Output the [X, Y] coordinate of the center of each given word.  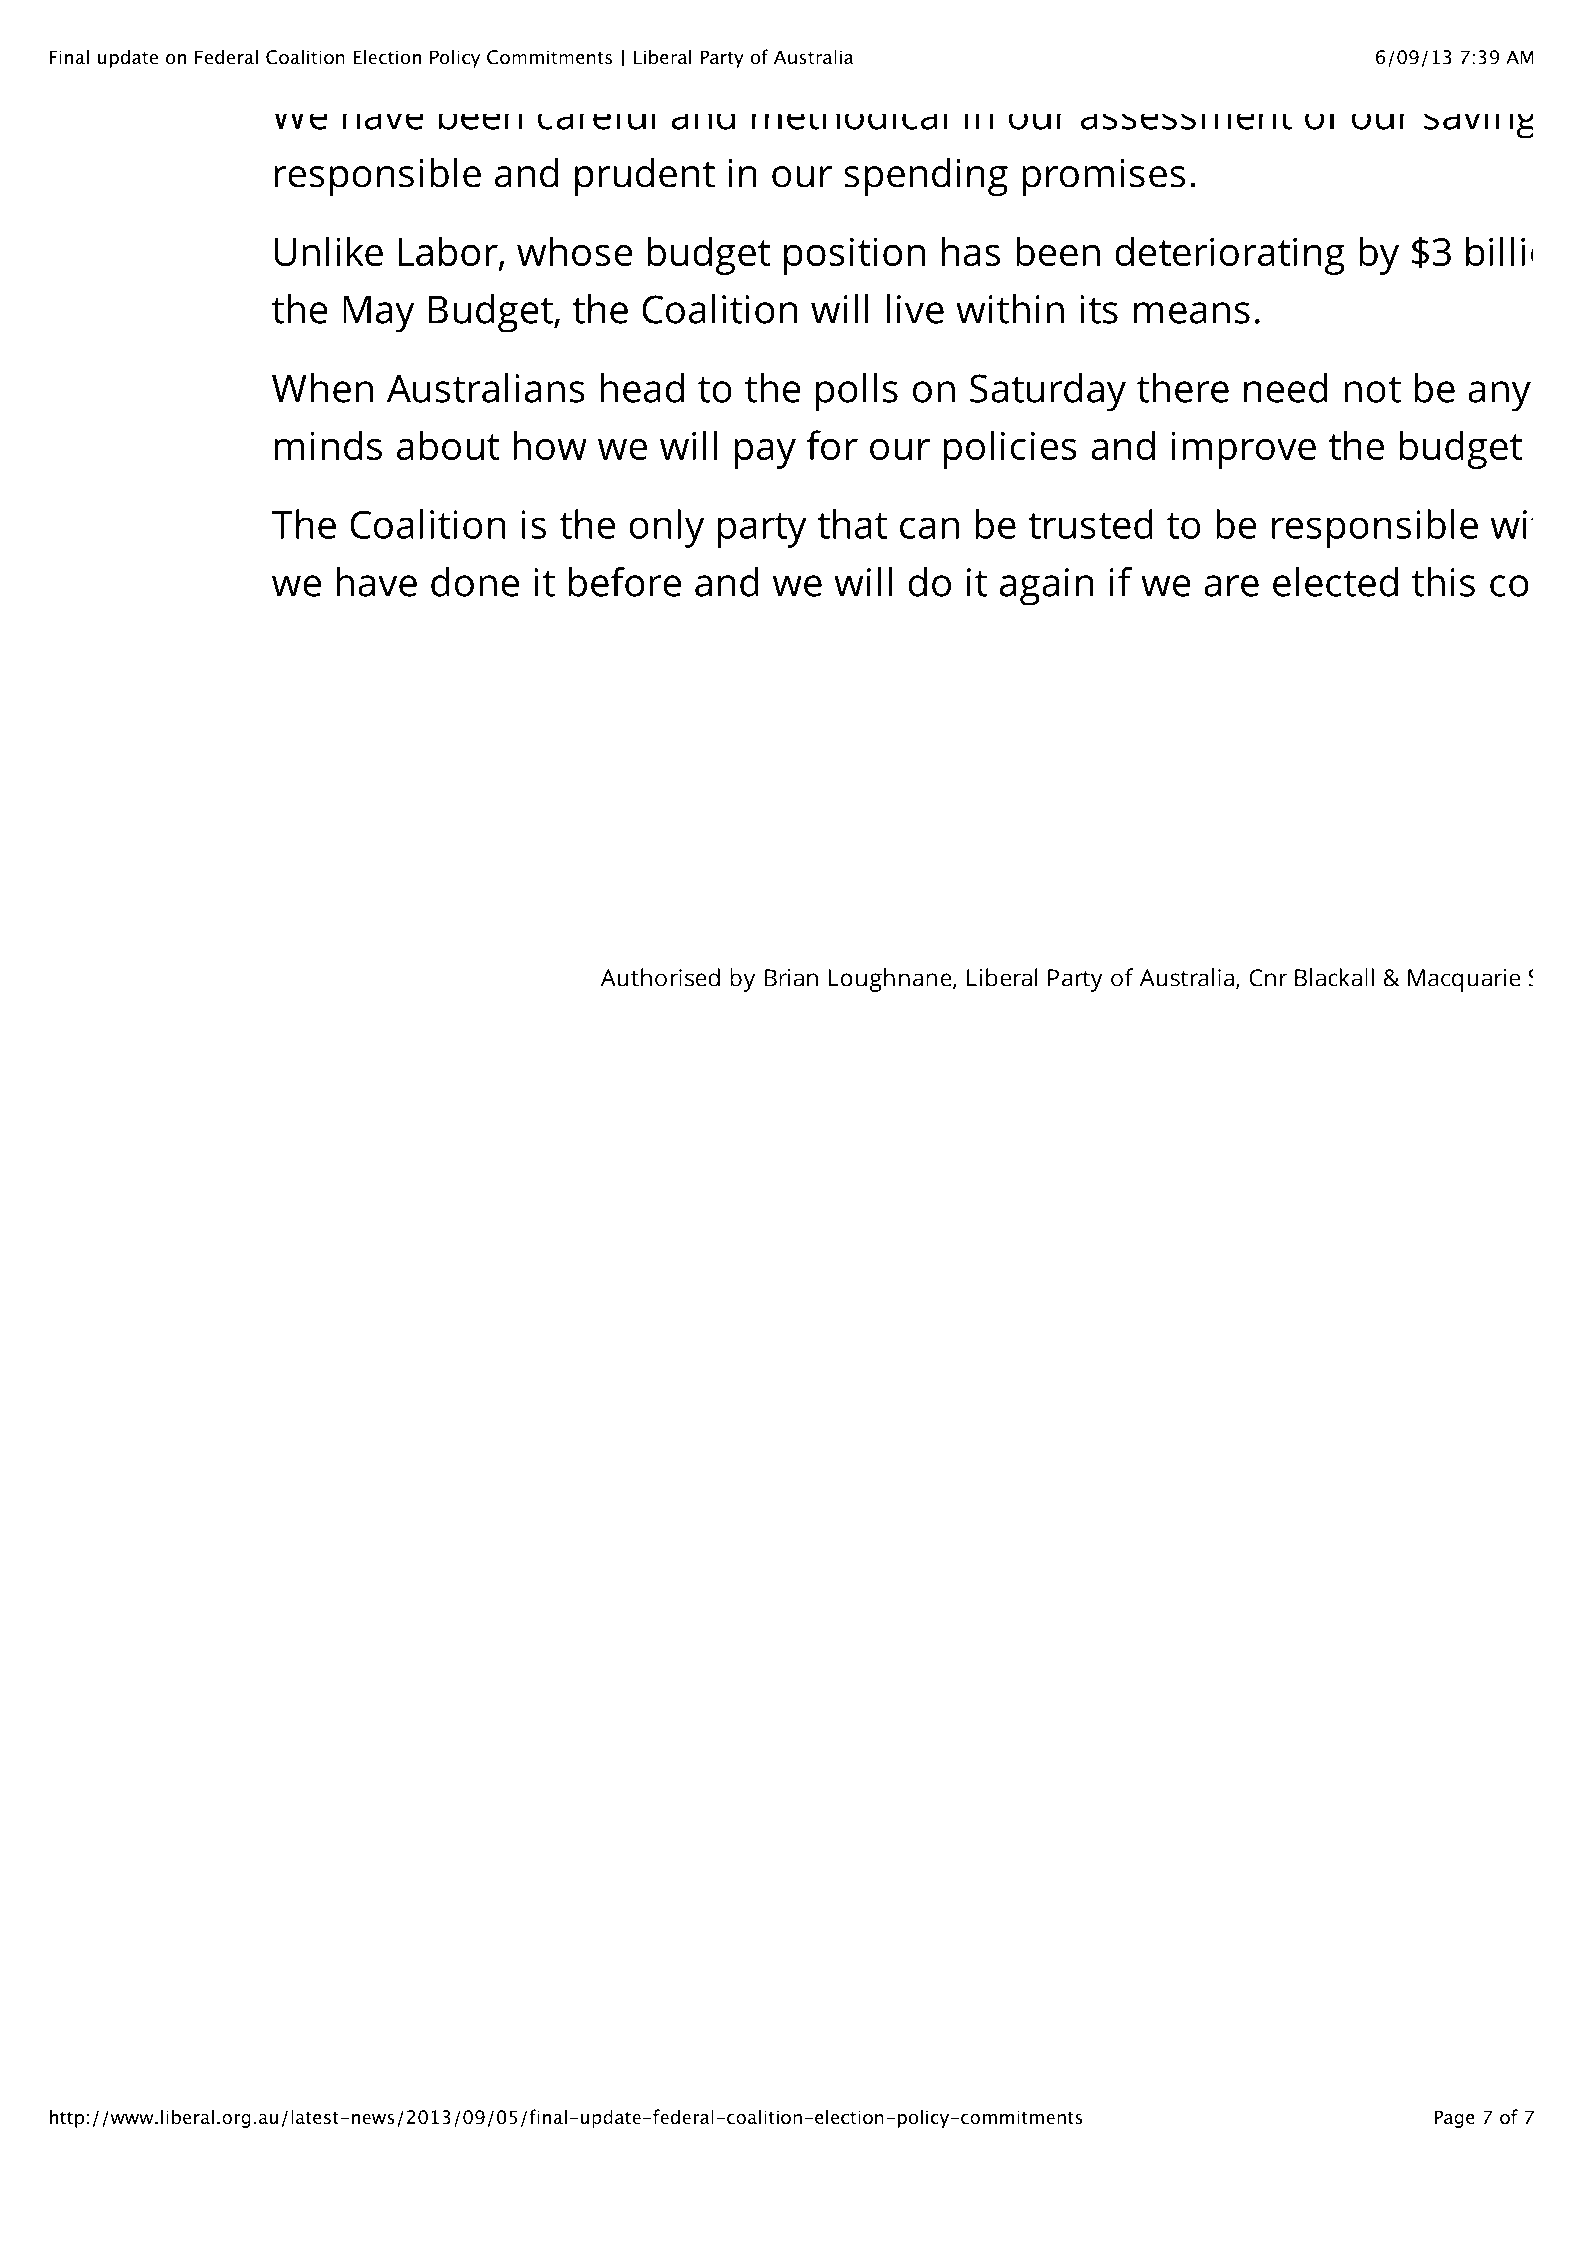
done [475, 582]
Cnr [1268, 978]
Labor [449, 252]
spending [926, 177]
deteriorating [1230, 255]
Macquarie [1464, 980]
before [624, 582]
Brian [791, 978]
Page [1454, 2119]
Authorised [660, 977]
